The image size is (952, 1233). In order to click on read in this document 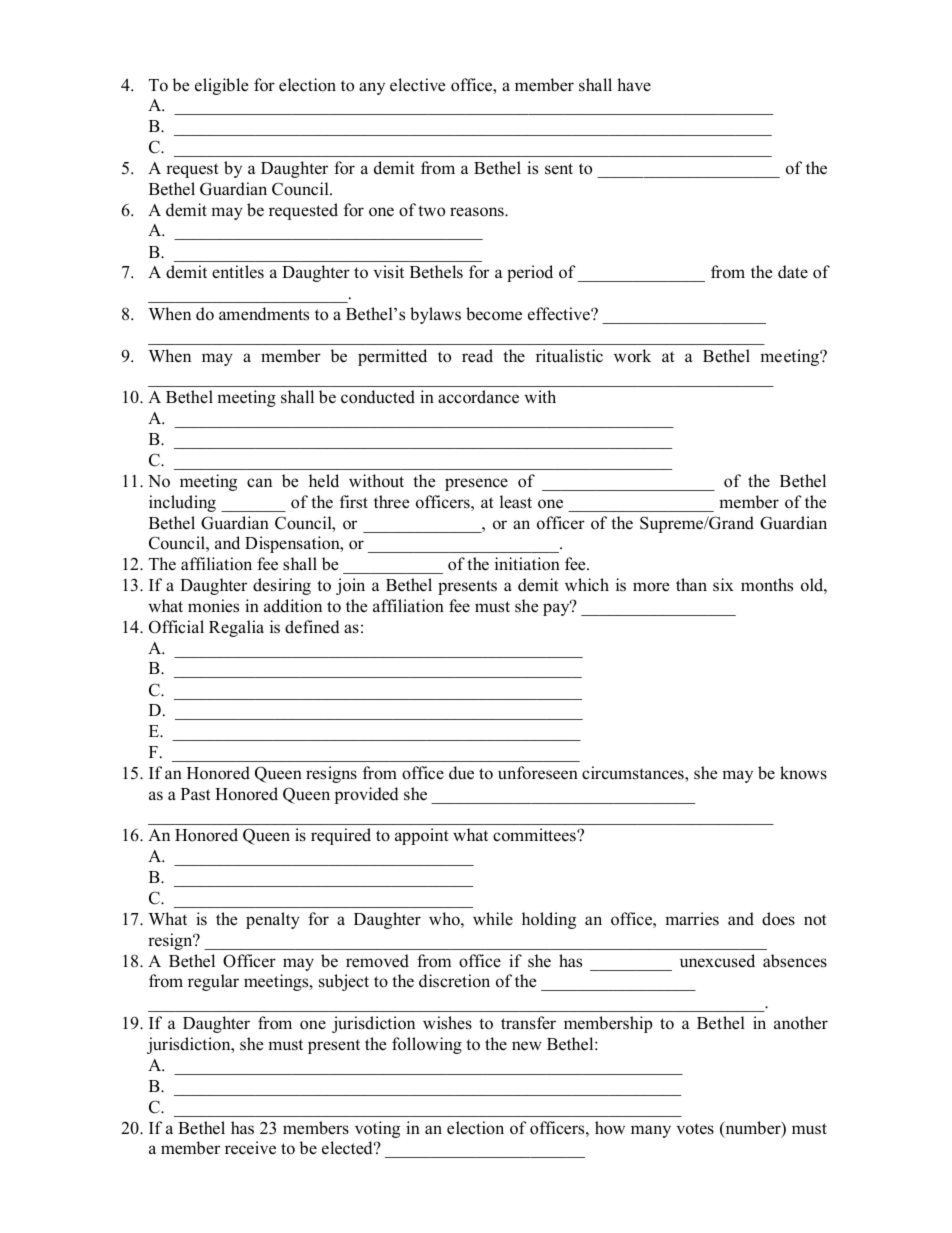, I will do `click(477, 356)`.
